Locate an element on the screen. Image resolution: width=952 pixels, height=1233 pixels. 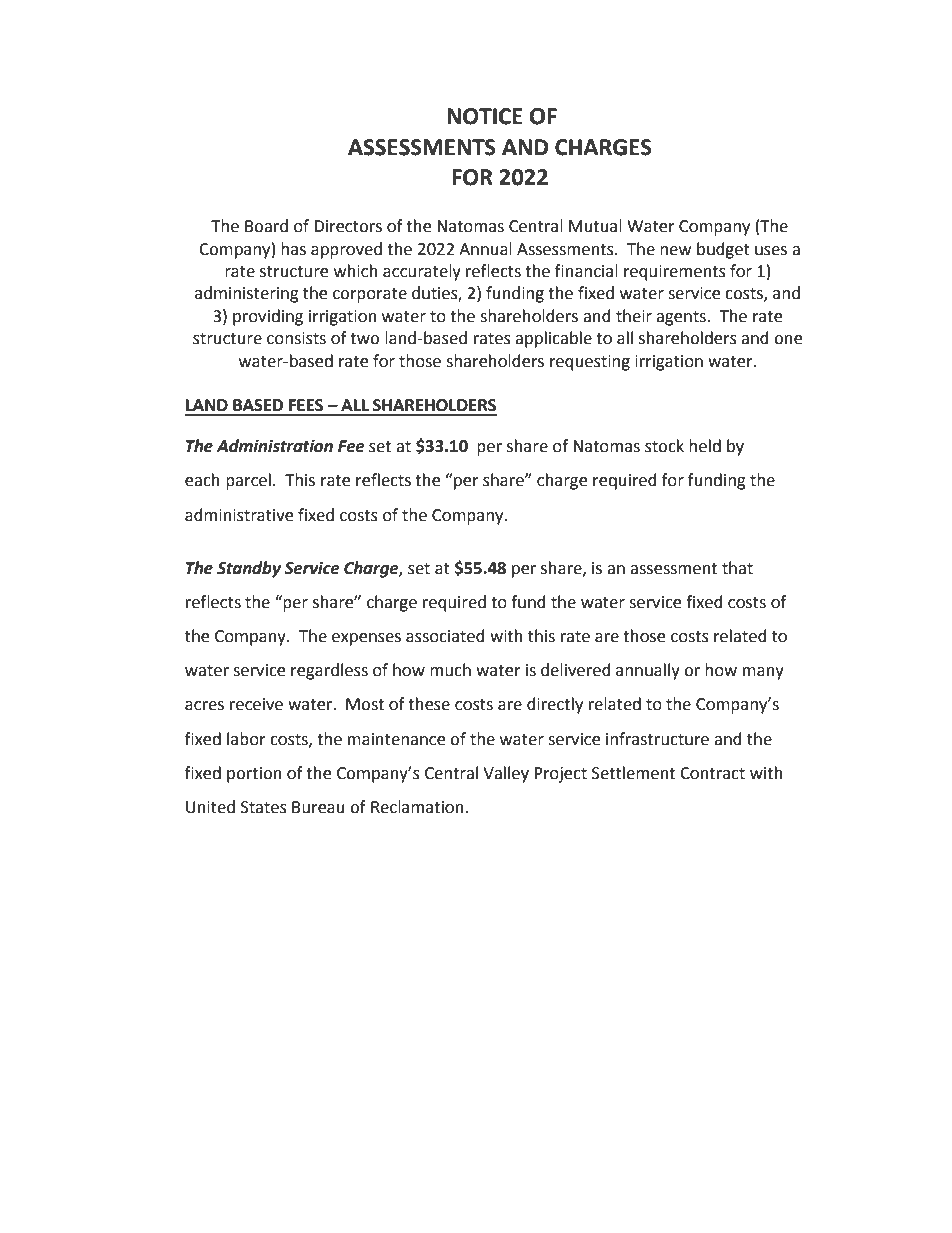
held is located at coordinates (705, 446).
